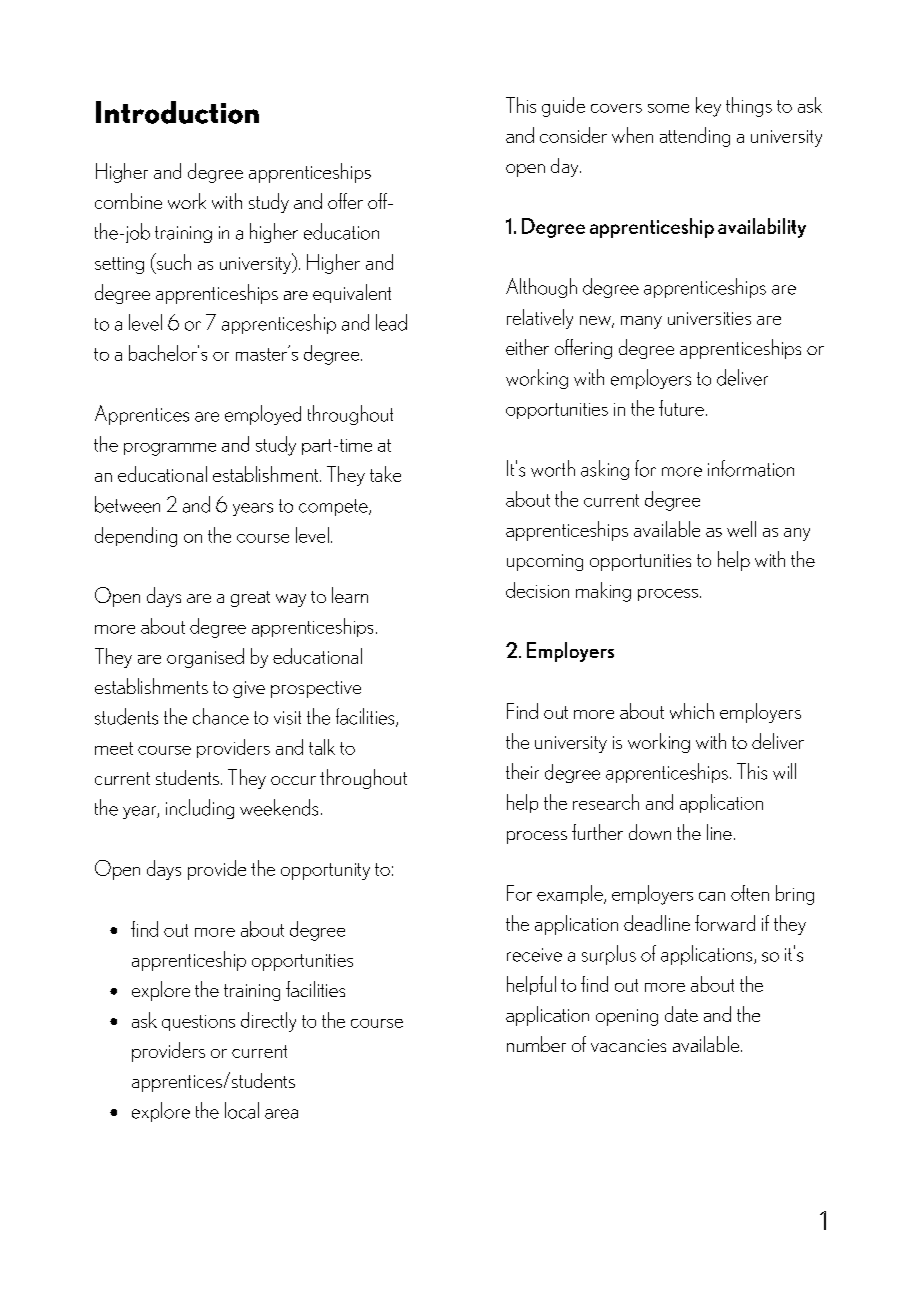 This screenshot has height=1308, width=924. Describe the element at coordinates (695, 137) in the screenshot. I see `attending` at that location.
